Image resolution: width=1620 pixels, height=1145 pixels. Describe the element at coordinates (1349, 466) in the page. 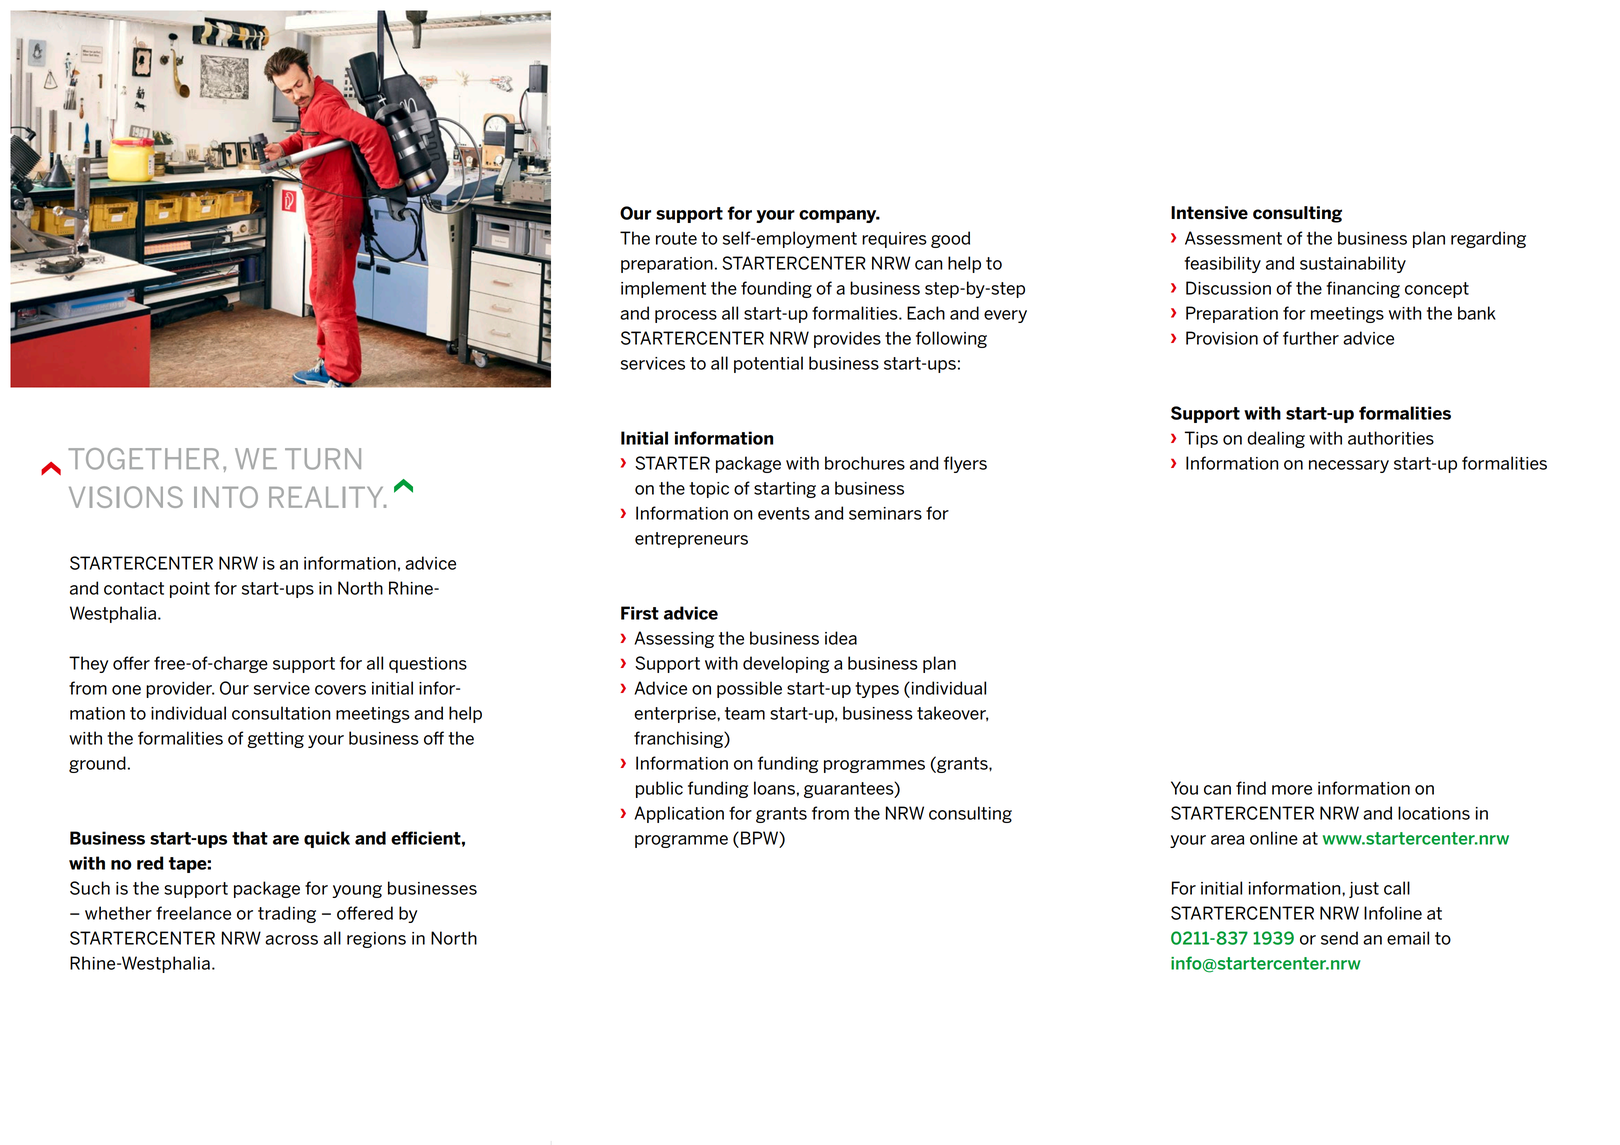

I see `necessary` at that location.
